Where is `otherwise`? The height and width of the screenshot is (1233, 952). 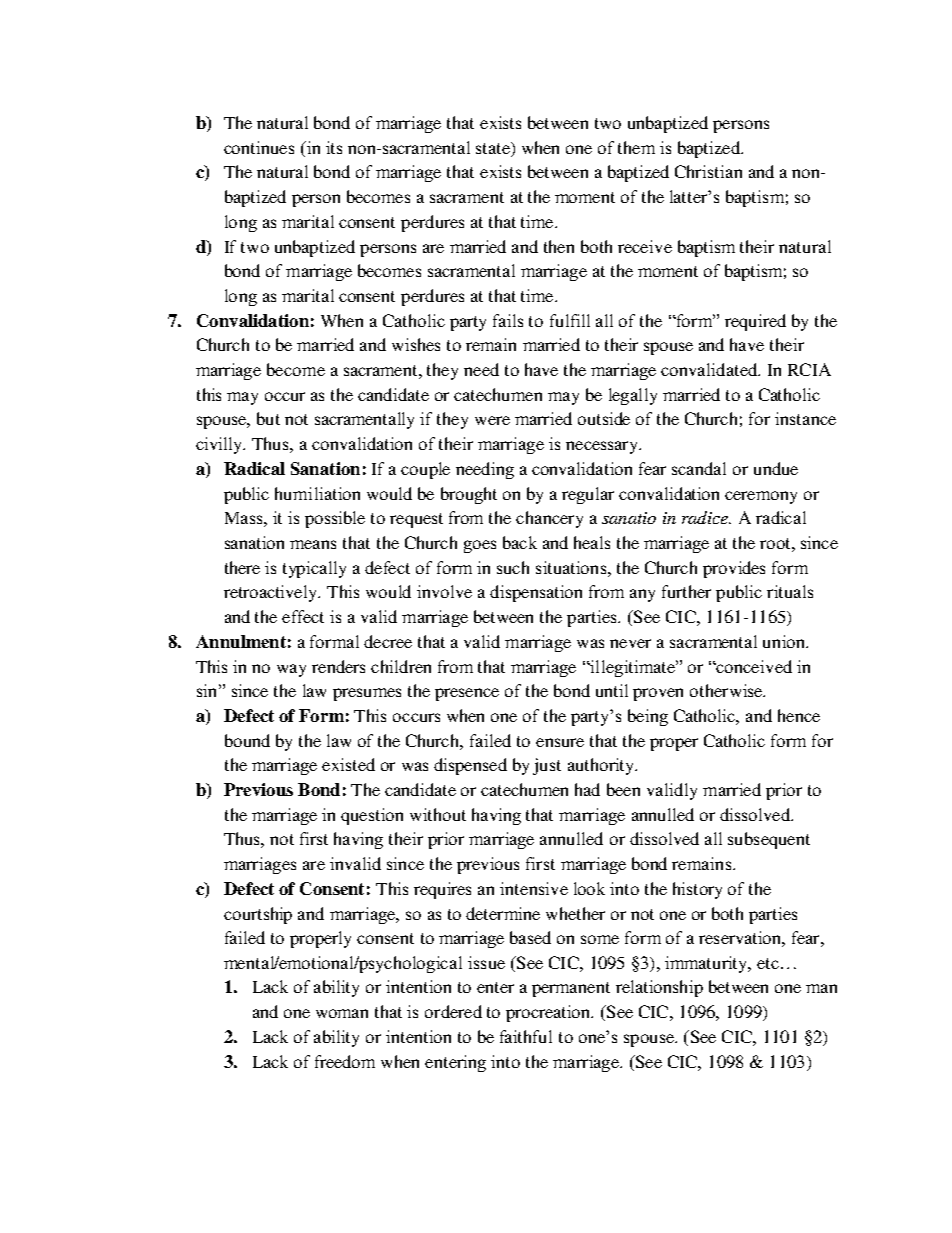
otherwise is located at coordinates (727, 690).
